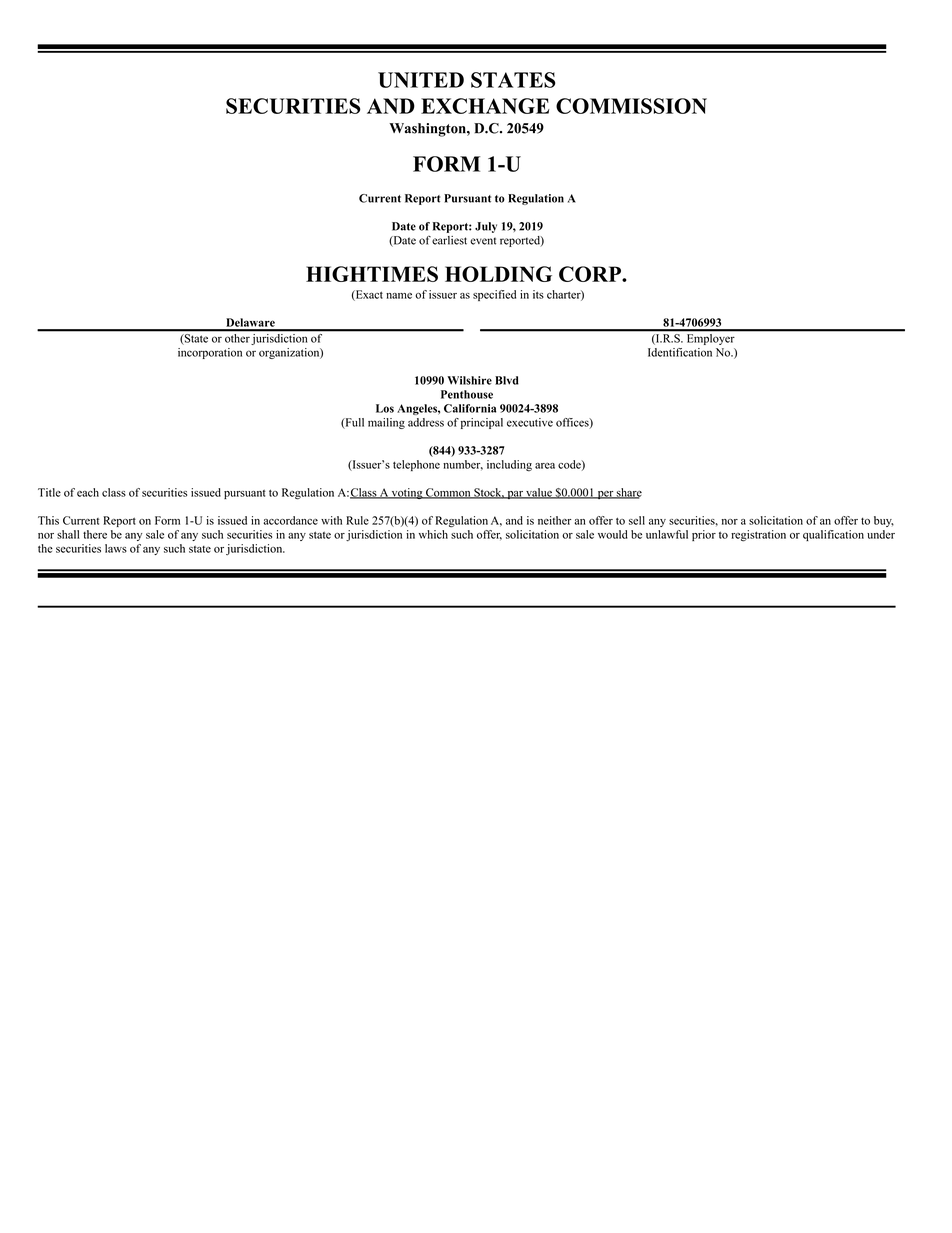 Image resolution: width=952 pixels, height=1233 pixels. I want to click on EXCHANGE, so click(485, 106).
